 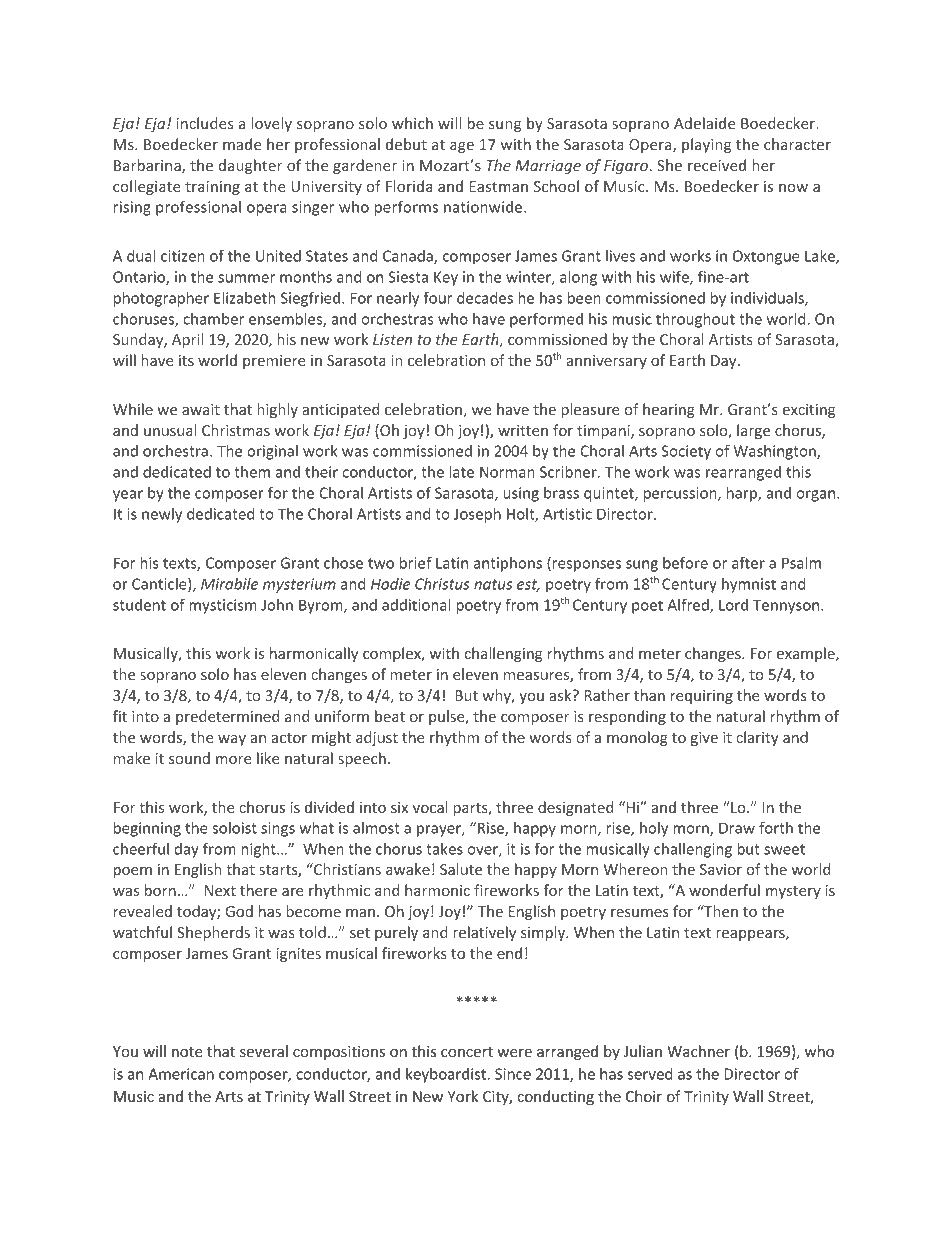 I want to click on Draw, so click(x=737, y=828).
